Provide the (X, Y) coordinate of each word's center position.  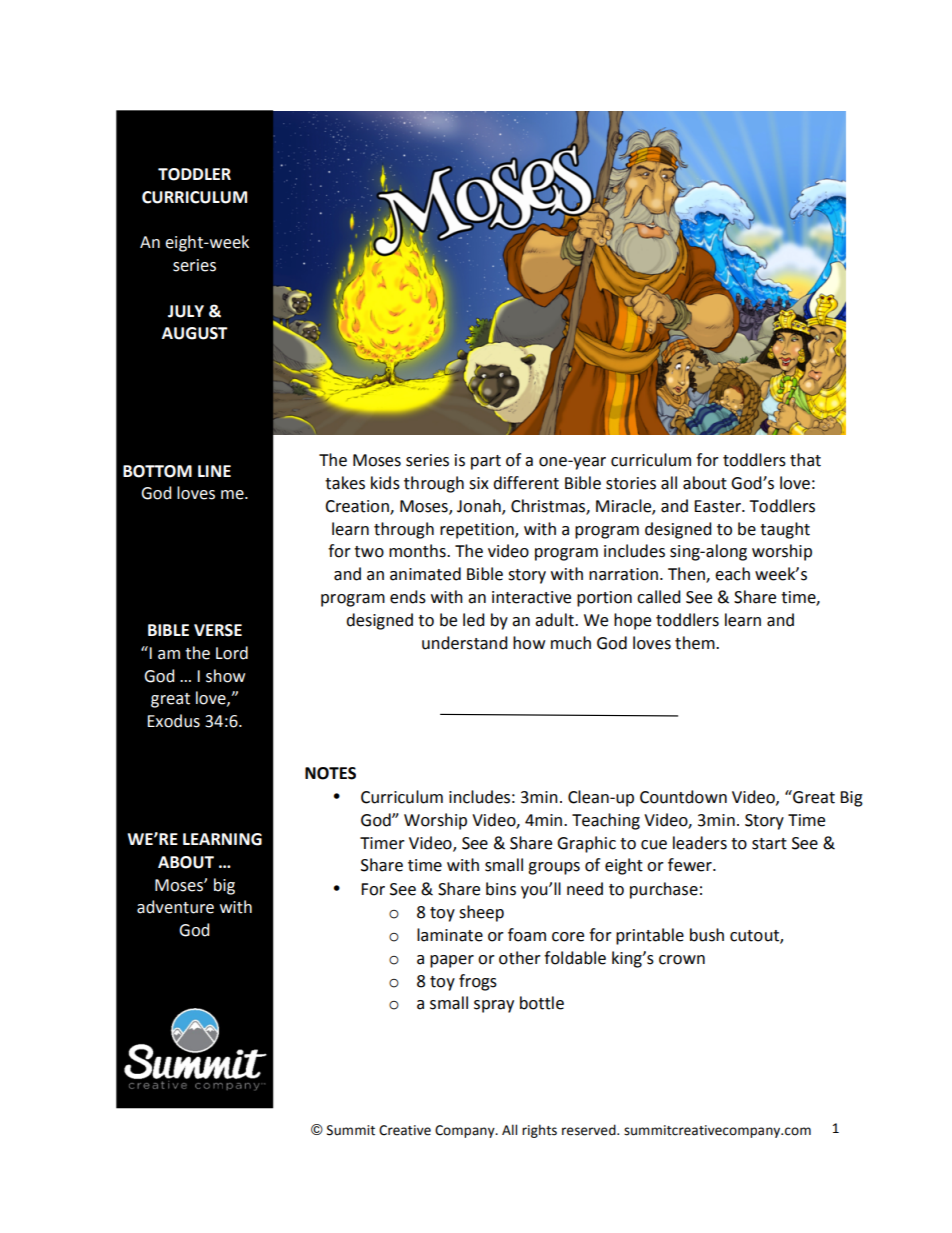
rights (539, 1131)
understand (465, 643)
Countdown (683, 797)
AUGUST (195, 333)
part (486, 462)
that (805, 460)
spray (494, 1006)
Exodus (173, 721)
